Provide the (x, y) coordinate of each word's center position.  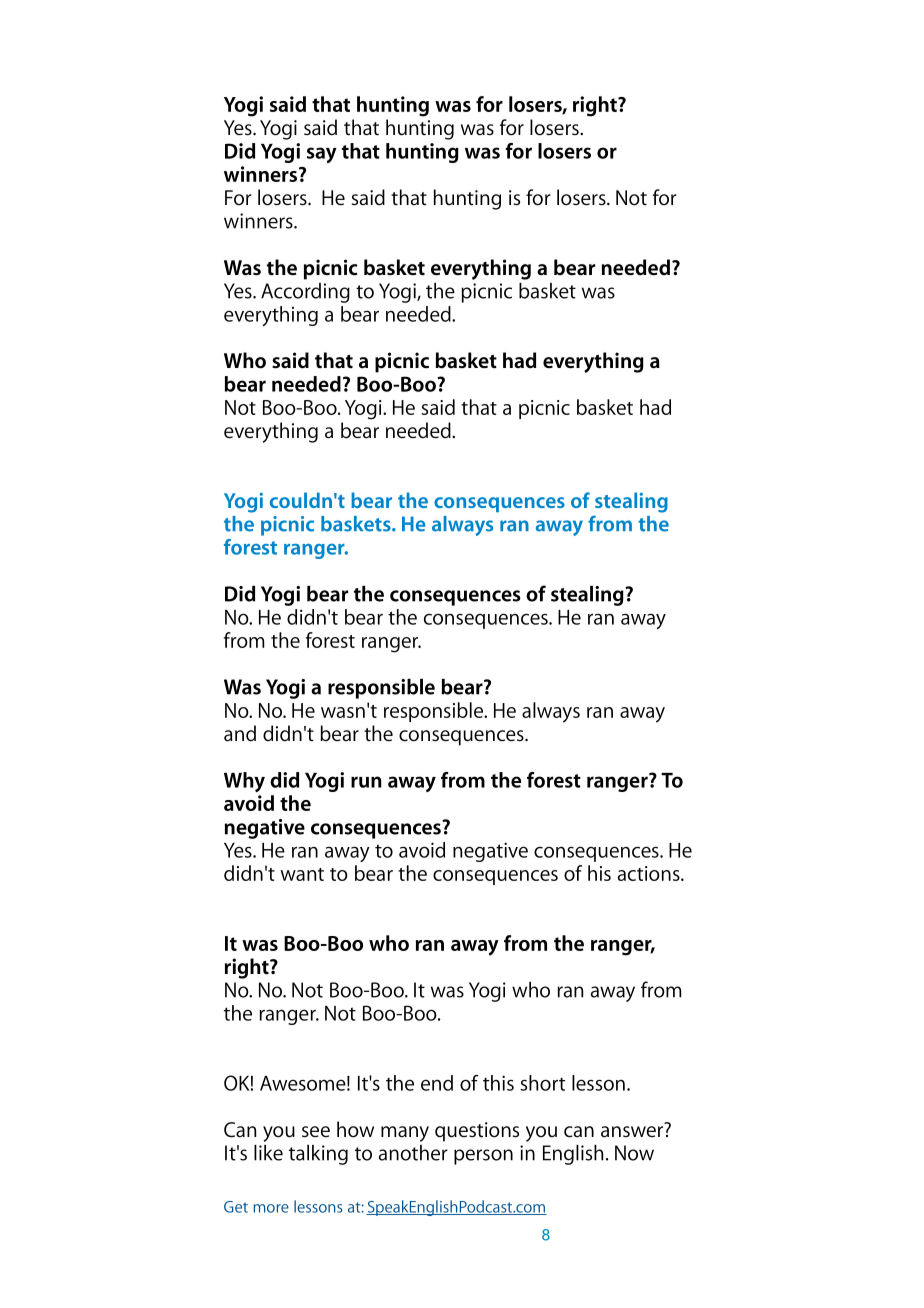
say (322, 155)
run (366, 782)
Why (244, 782)
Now (634, 1153)
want (302, 874)
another (413, 1153)
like (268, 1153)
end (437, 1083)
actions (650, 873)
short (542, 1083)
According (305, 293)
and (240, 733)
